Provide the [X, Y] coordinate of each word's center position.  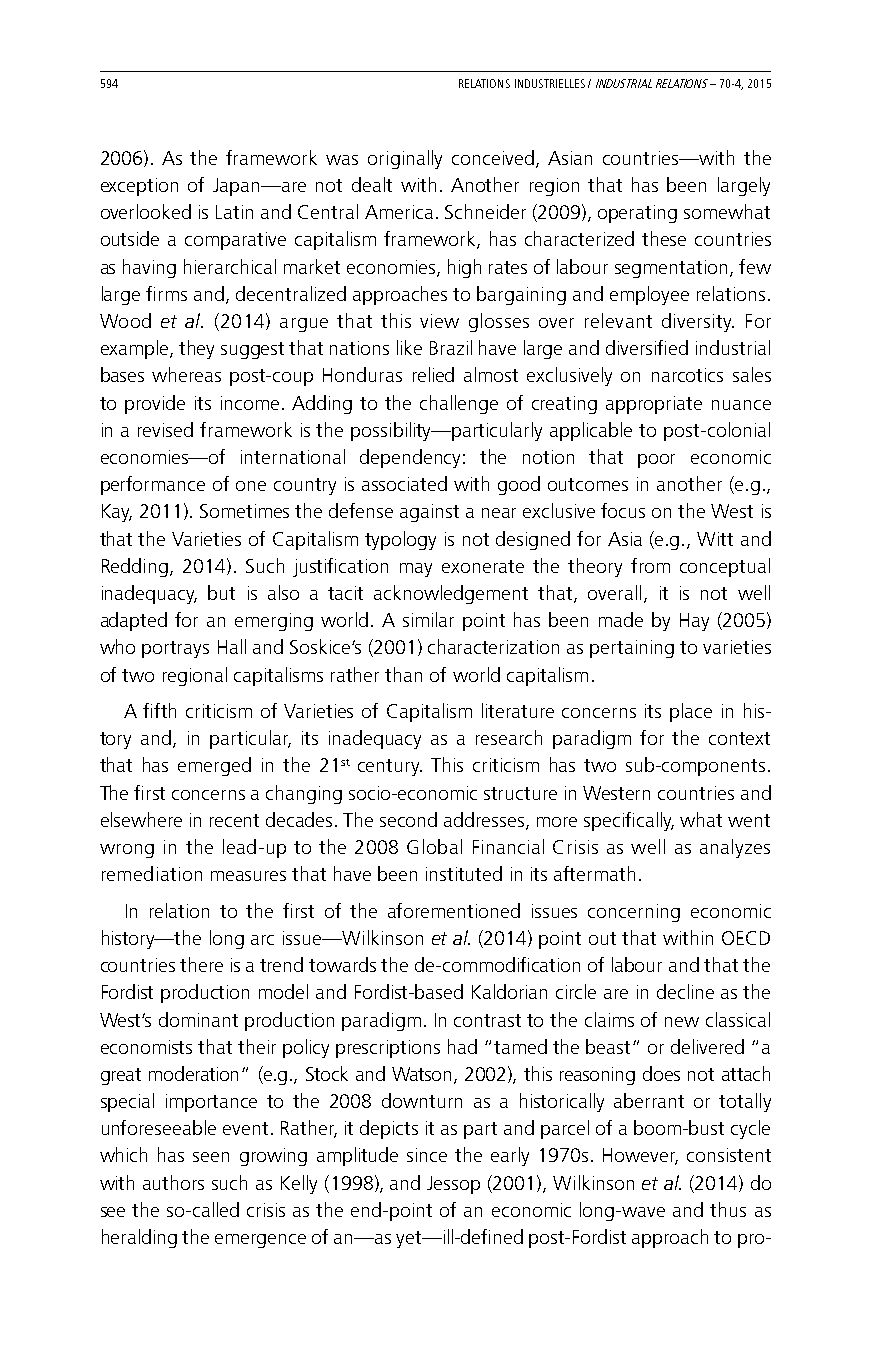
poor [656, 461]
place [691, 712]
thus [728, 1209]
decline [685, 991]
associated [404, 483]
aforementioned [454, 910]
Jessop [453, 1185]
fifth [159, 710]
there [201, 964]
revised [165, 429]
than [403, 674]
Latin [234, 212]
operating [637, 214]
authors [173, 1182]
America [399, 212]
